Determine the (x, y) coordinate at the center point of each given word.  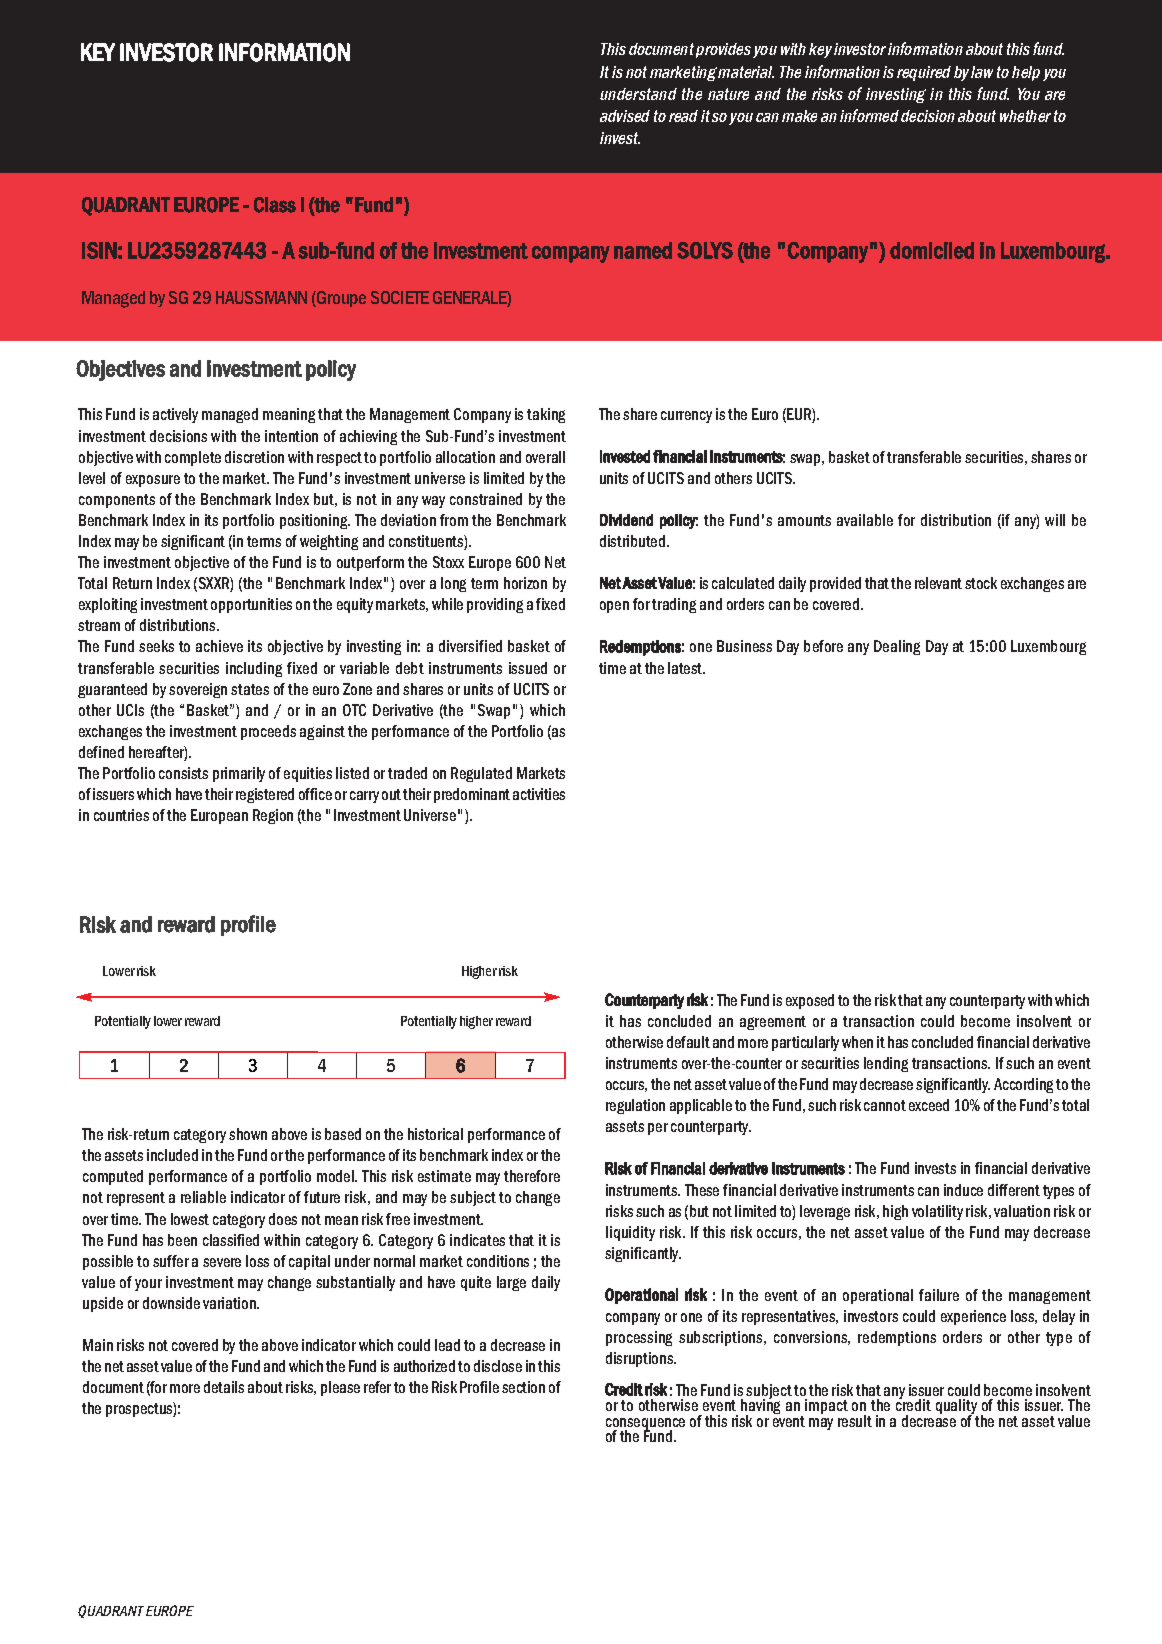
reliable (203, 1197)
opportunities (251, 605)
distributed (632, 541)
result (855, 1421)
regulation (635, 1106)
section (523, 1387)
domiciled (932, 250)
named (643, 250)
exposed (810, 1001)
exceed (929, 1105)
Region (273, 816)
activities (539, 794)
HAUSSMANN (261, 297)
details (224, 1387)
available (865, 520)
